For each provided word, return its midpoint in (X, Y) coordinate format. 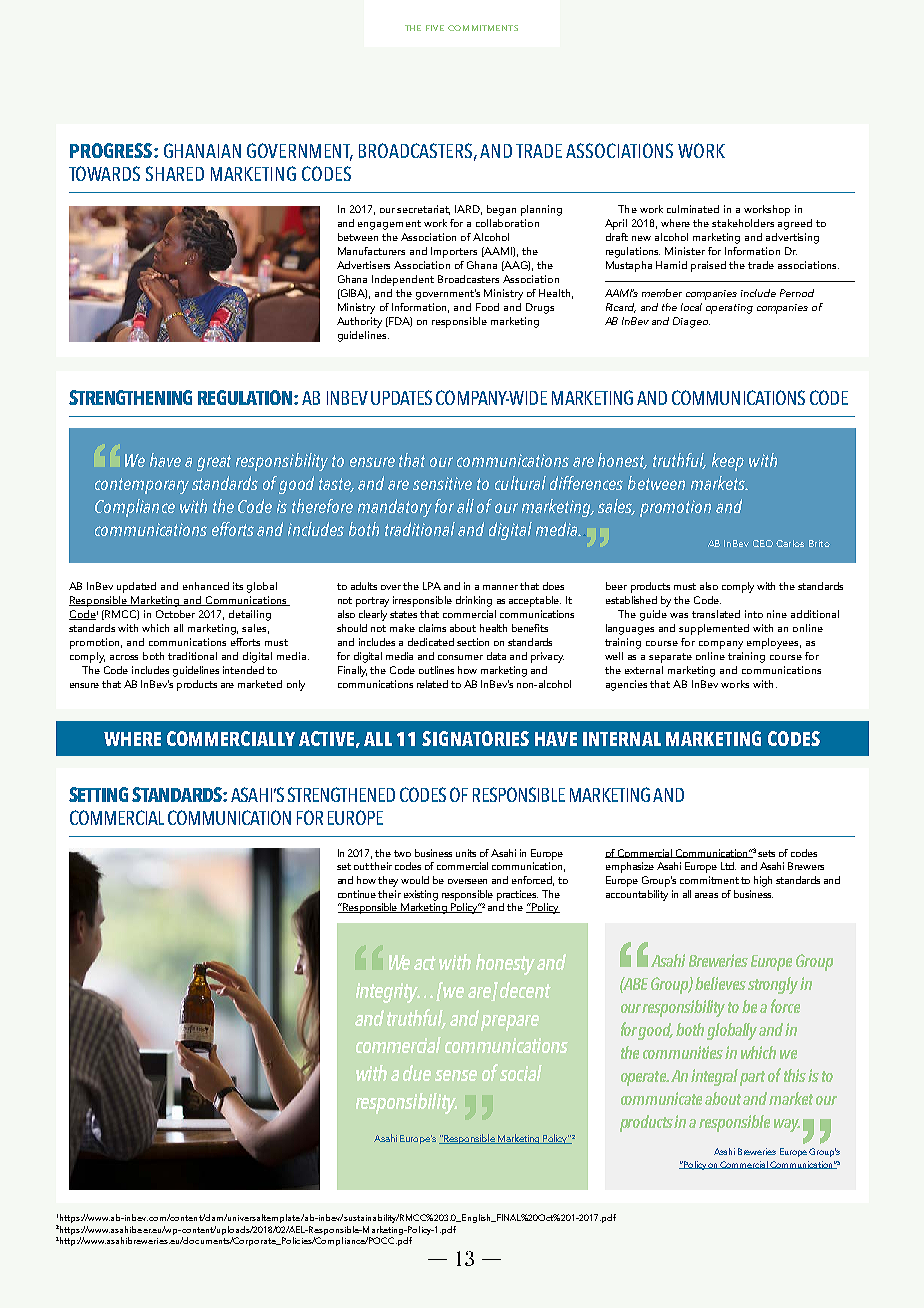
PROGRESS (112, 150)
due (417, 1073)
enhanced (206, 586)
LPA (432, 586)
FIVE (435, 28)
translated (716, 614)
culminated (693, 209)
